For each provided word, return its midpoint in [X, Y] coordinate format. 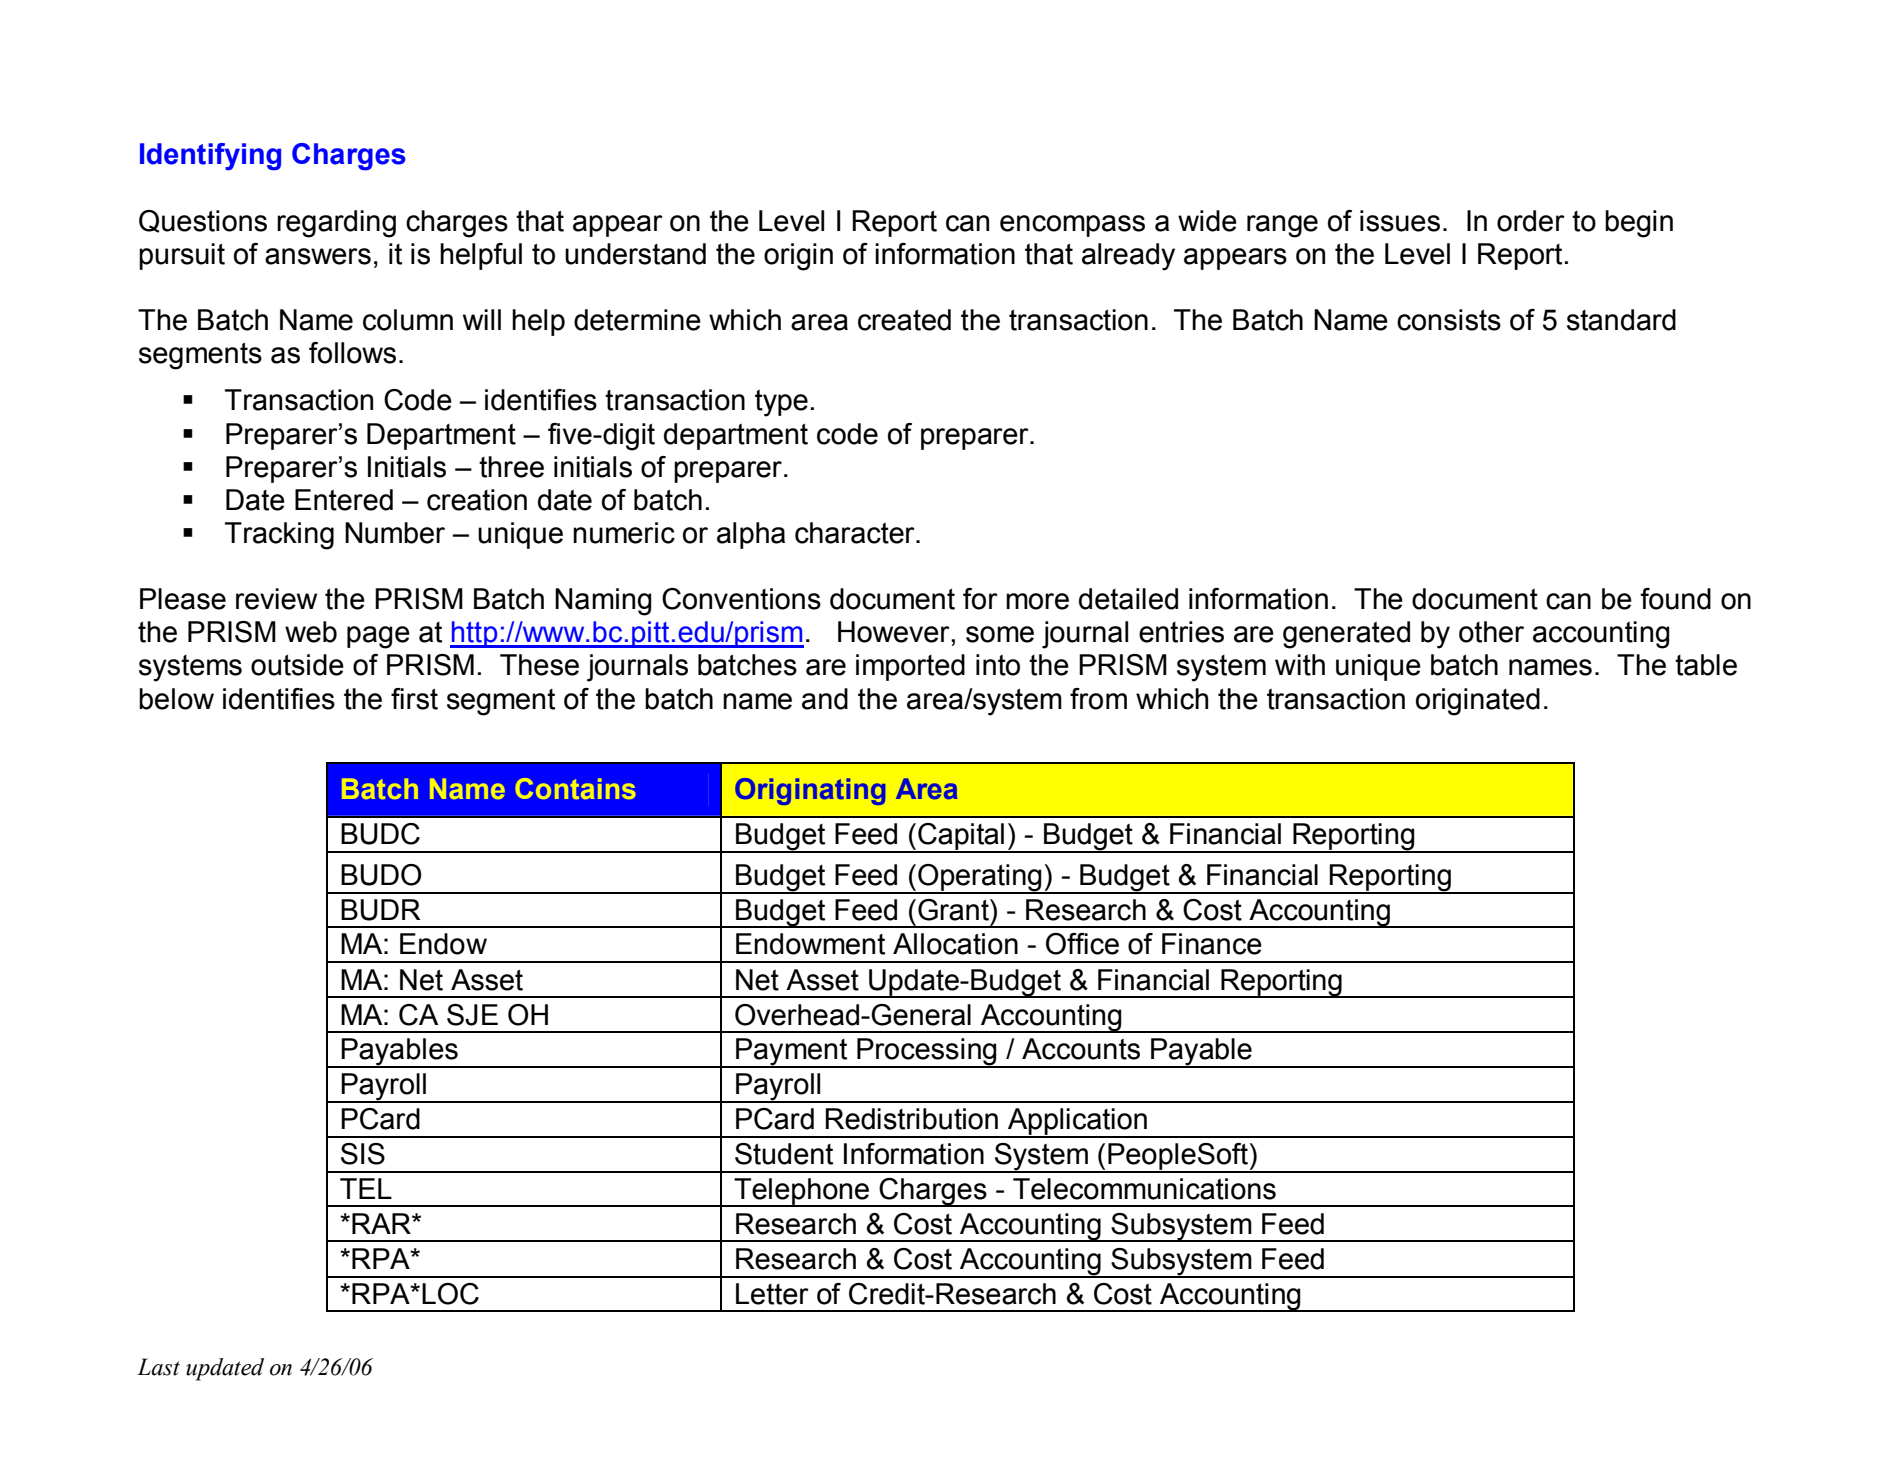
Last [158, 1367]
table [1706, 665]
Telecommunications [1144, 1189]
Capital [961, 837]
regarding [336, 224]
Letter [772, 1294]
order [1531, 221]
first [414, 699]
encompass [1072, 226]
